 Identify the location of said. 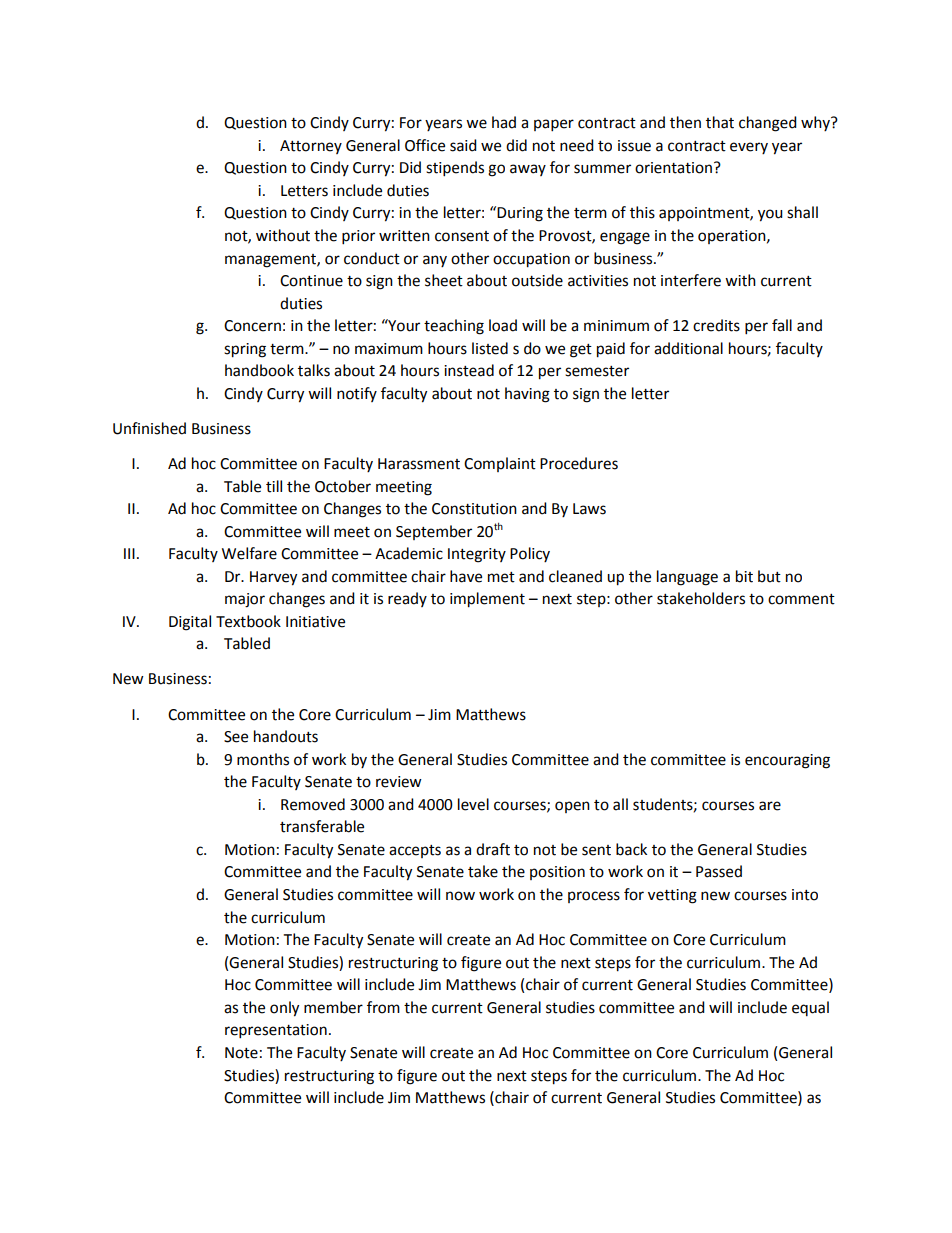
(463, 145).
